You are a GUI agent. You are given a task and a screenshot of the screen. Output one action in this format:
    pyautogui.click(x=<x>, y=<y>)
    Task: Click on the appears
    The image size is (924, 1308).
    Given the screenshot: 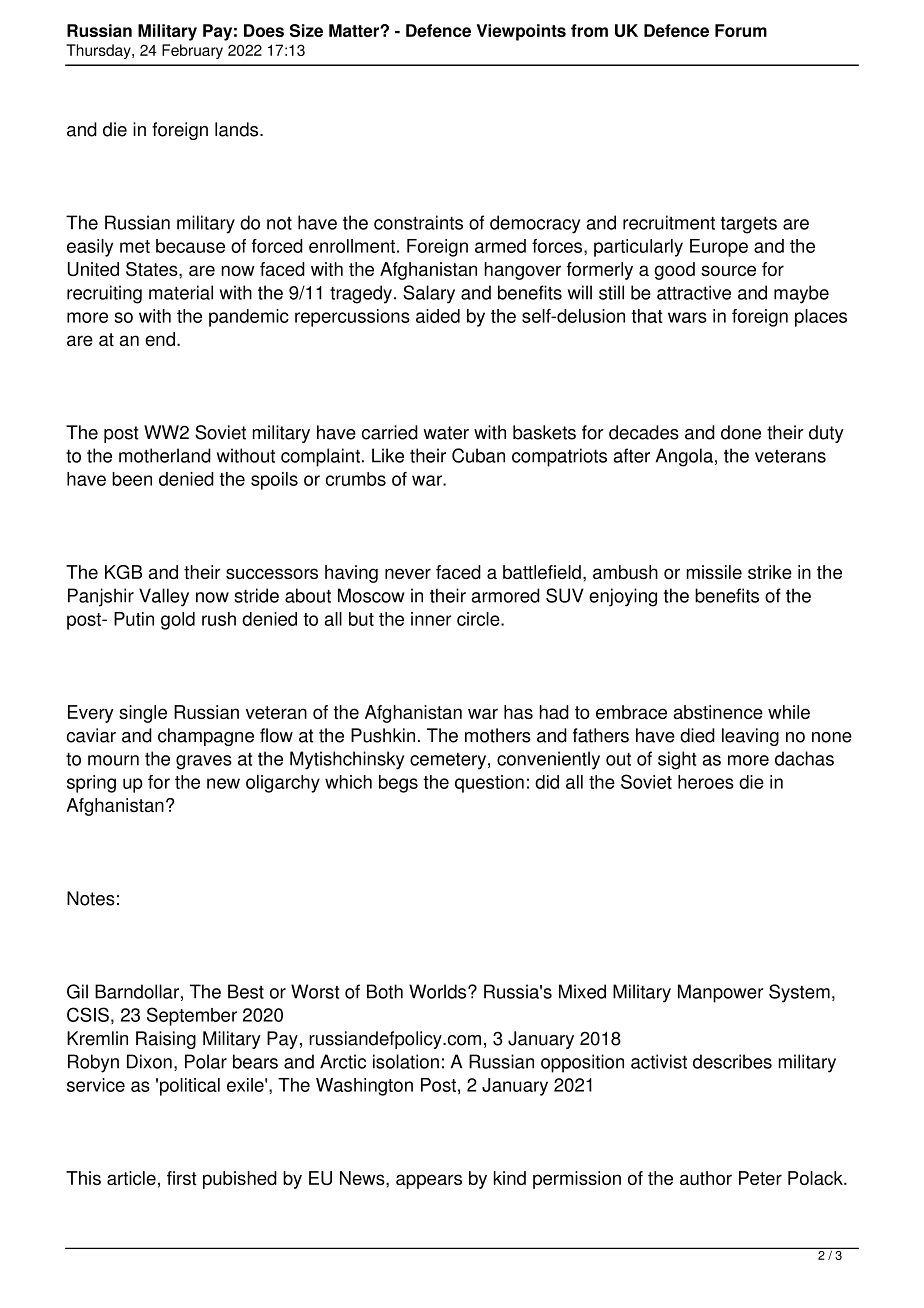 What is the action you would take?
    pyautogui.click(x=429, y=1181)
